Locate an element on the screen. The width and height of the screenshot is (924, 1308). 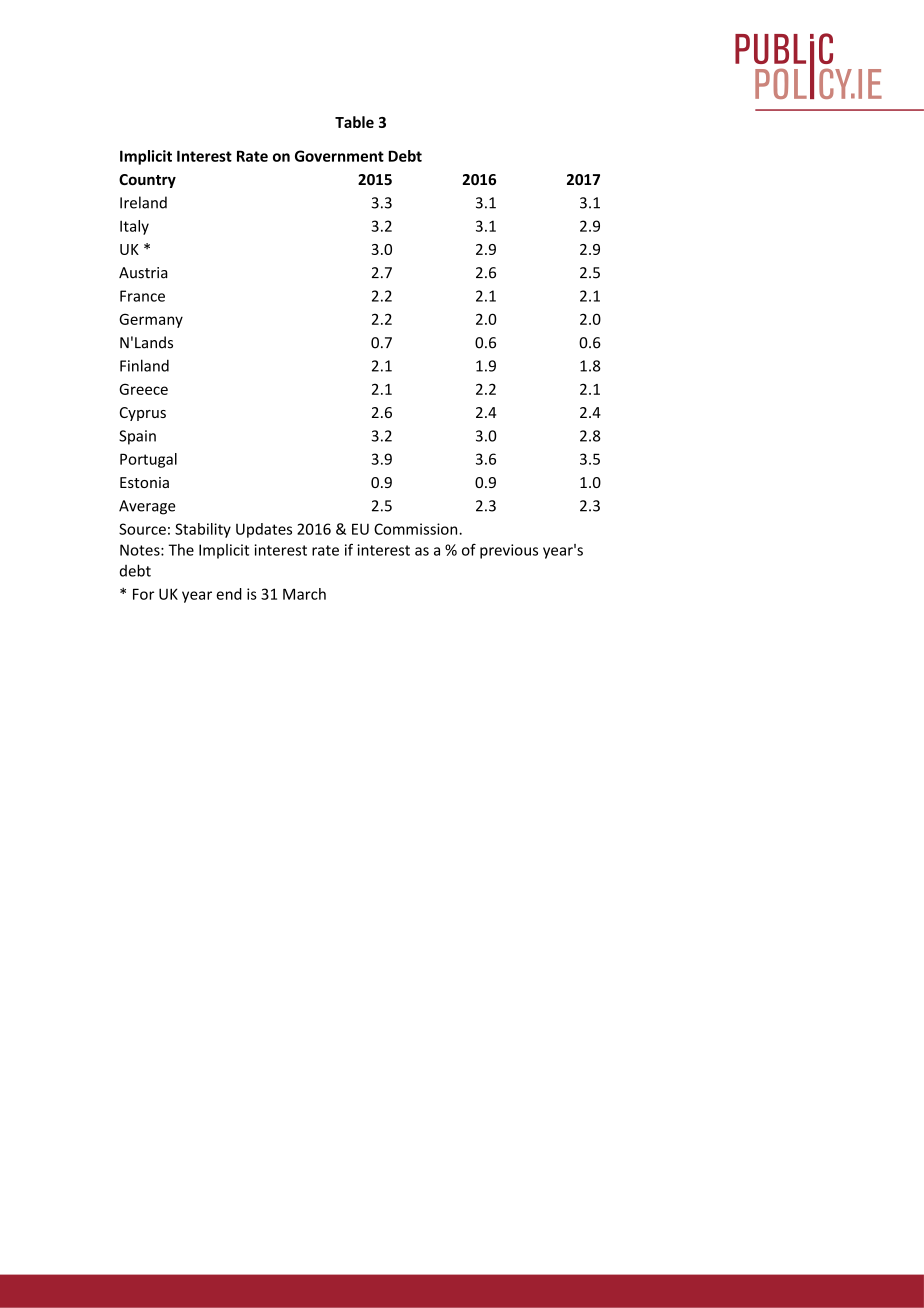
Germany is located at coordinates (151, 320).
